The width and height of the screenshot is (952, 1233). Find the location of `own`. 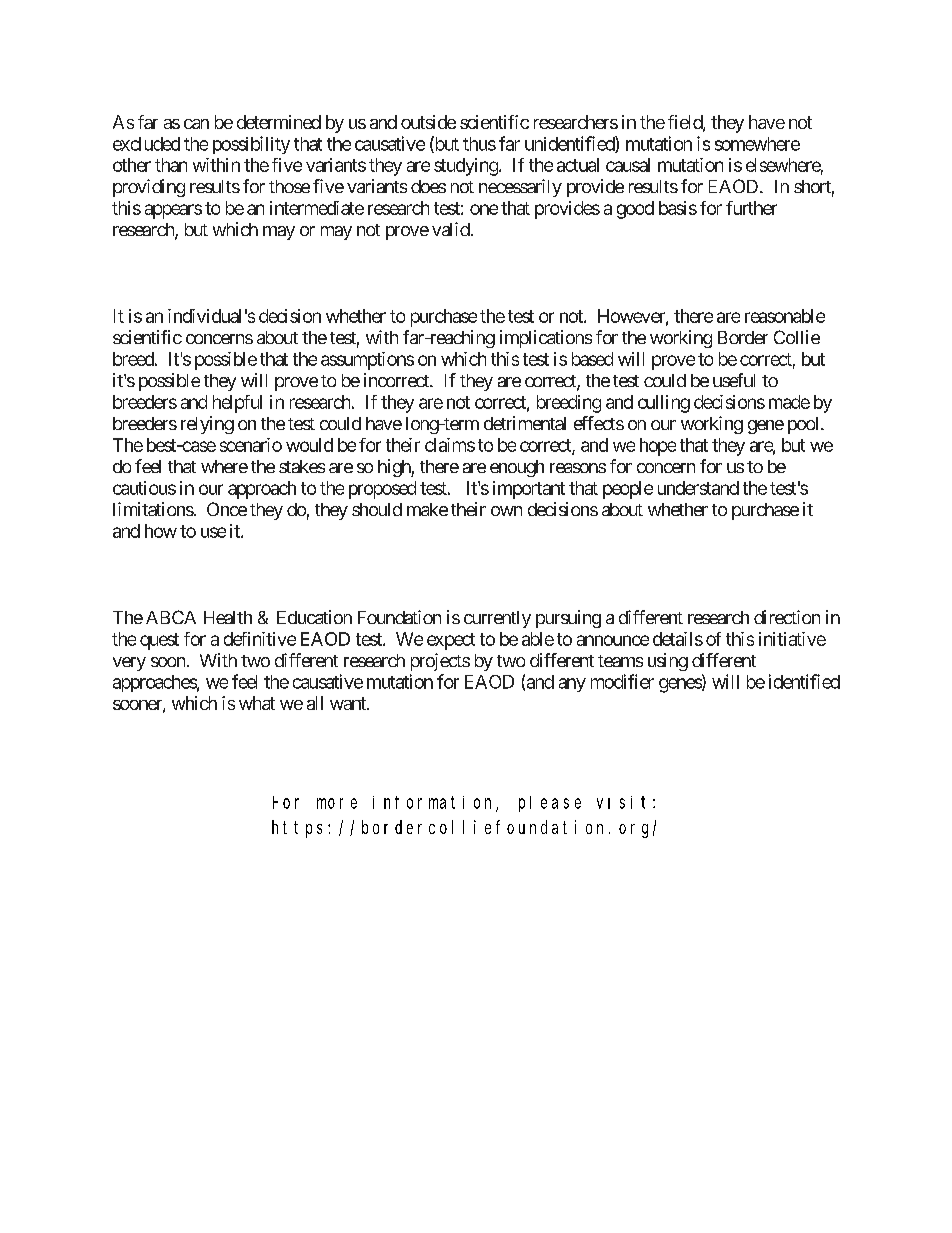

own is located at coordinates (506, 511).
